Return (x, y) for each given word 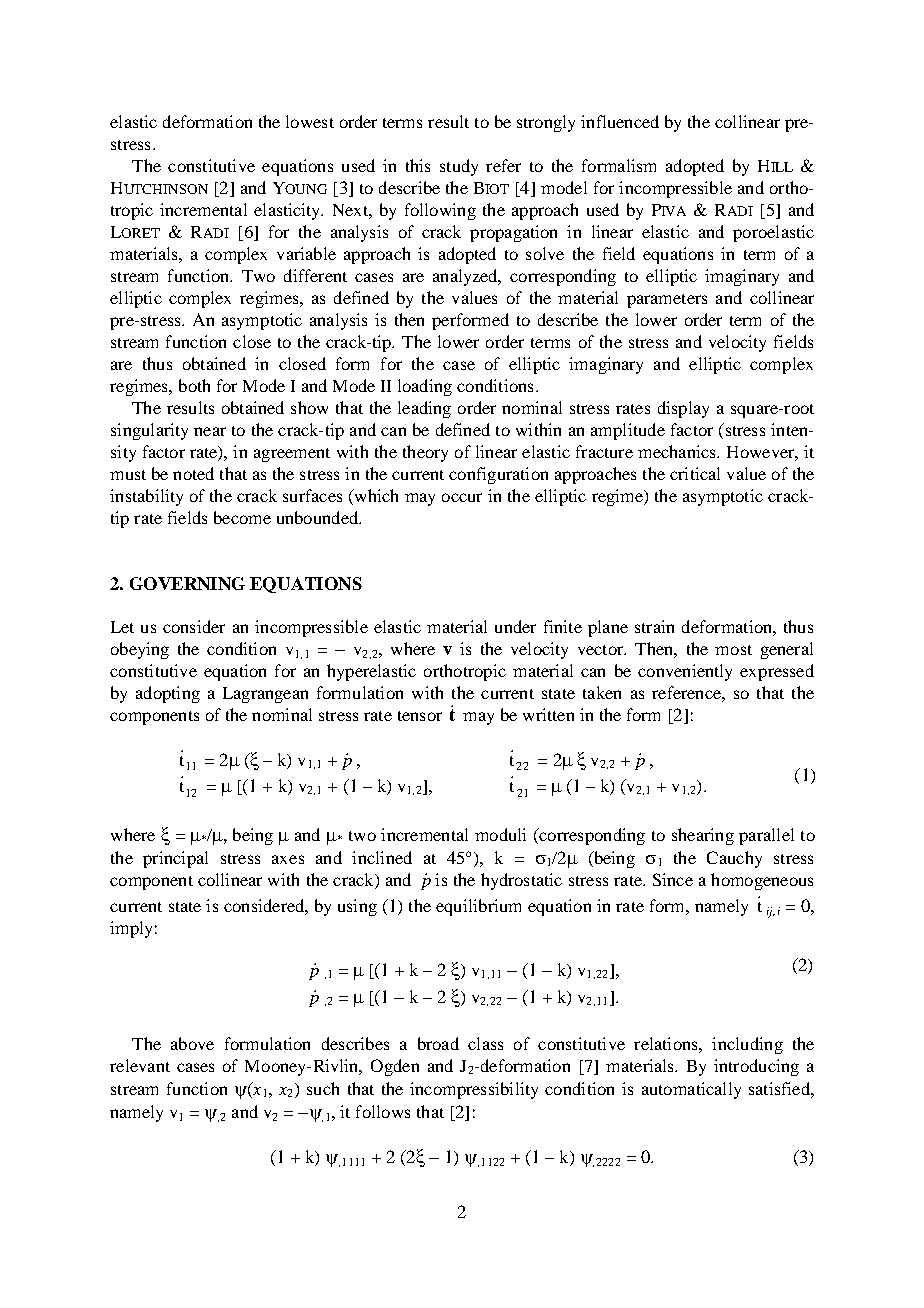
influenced (620, 121)
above (192, 1043)
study (459, 167)
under (515, 626)
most (733, 650)
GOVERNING (187, 583)
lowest (310, 121)
